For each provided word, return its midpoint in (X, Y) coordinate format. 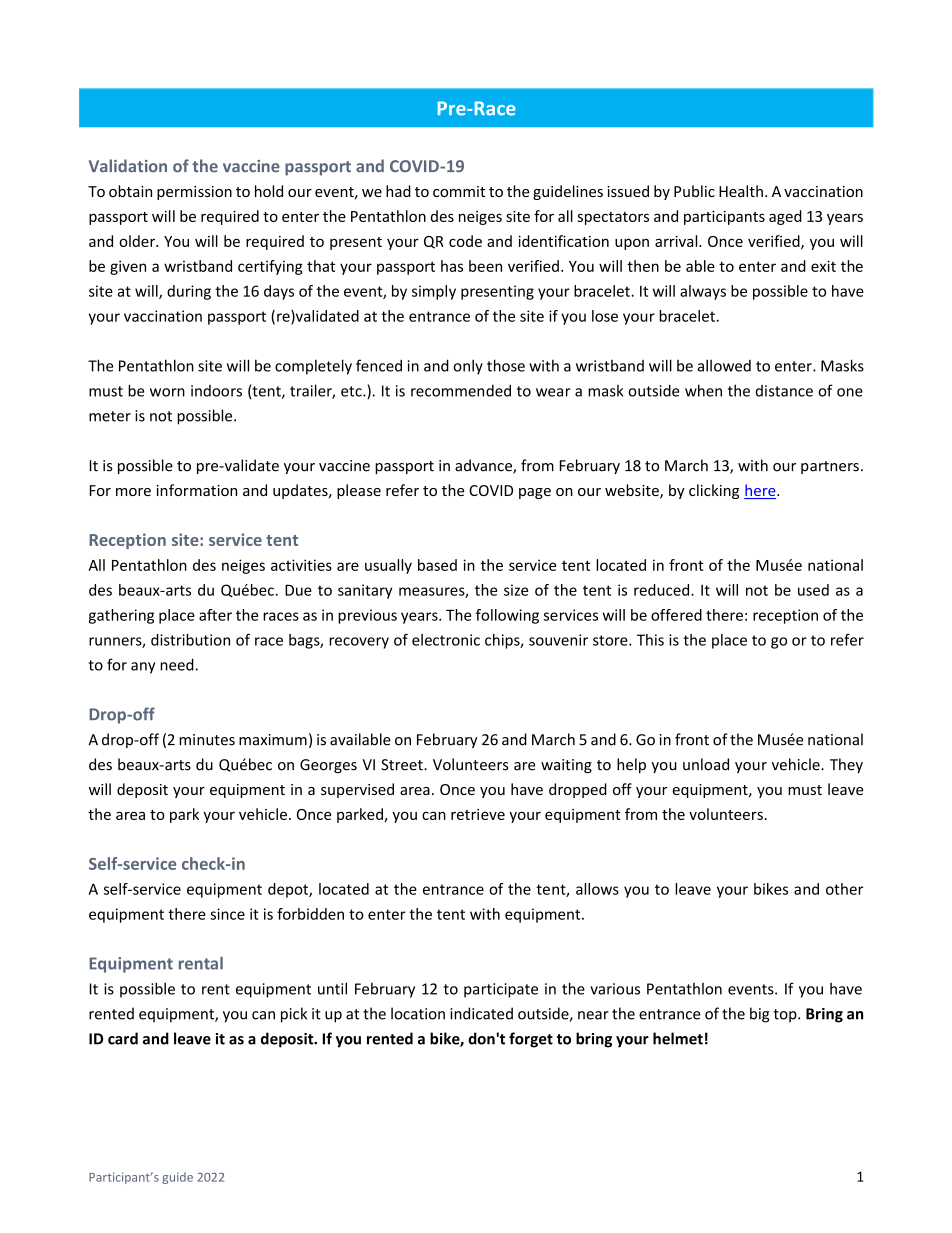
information (196, 490)
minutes (207, 740)
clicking (714, 491)
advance (484, 466)
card (123, 1038)
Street (403, 765)
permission (194, 193)
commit (459, 191)
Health (741, 191)
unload (706, 764)
